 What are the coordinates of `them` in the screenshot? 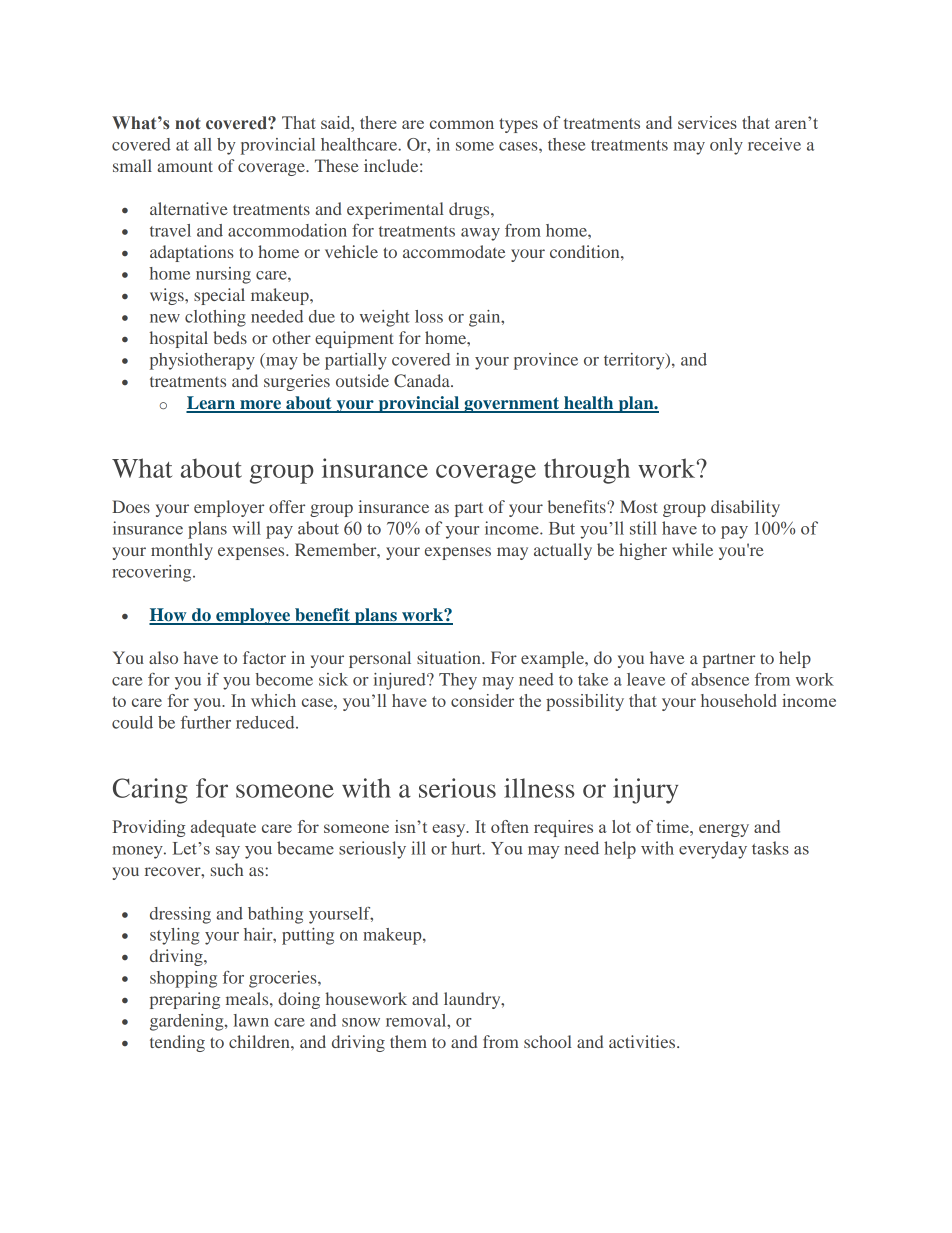 It's located at (408, 1041).
